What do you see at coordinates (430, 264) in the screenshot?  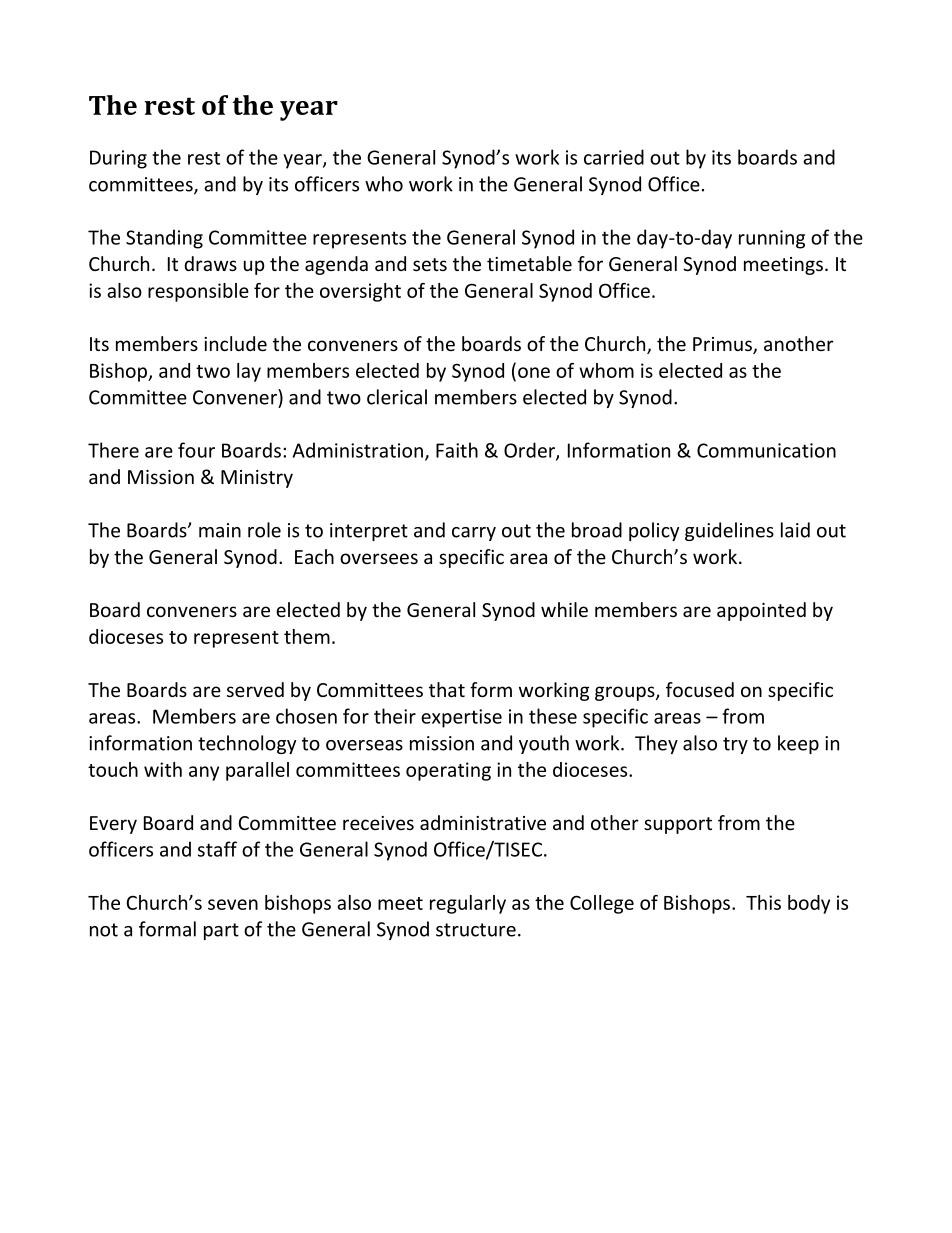 I see `sets` at bounding box center [430, 264].
